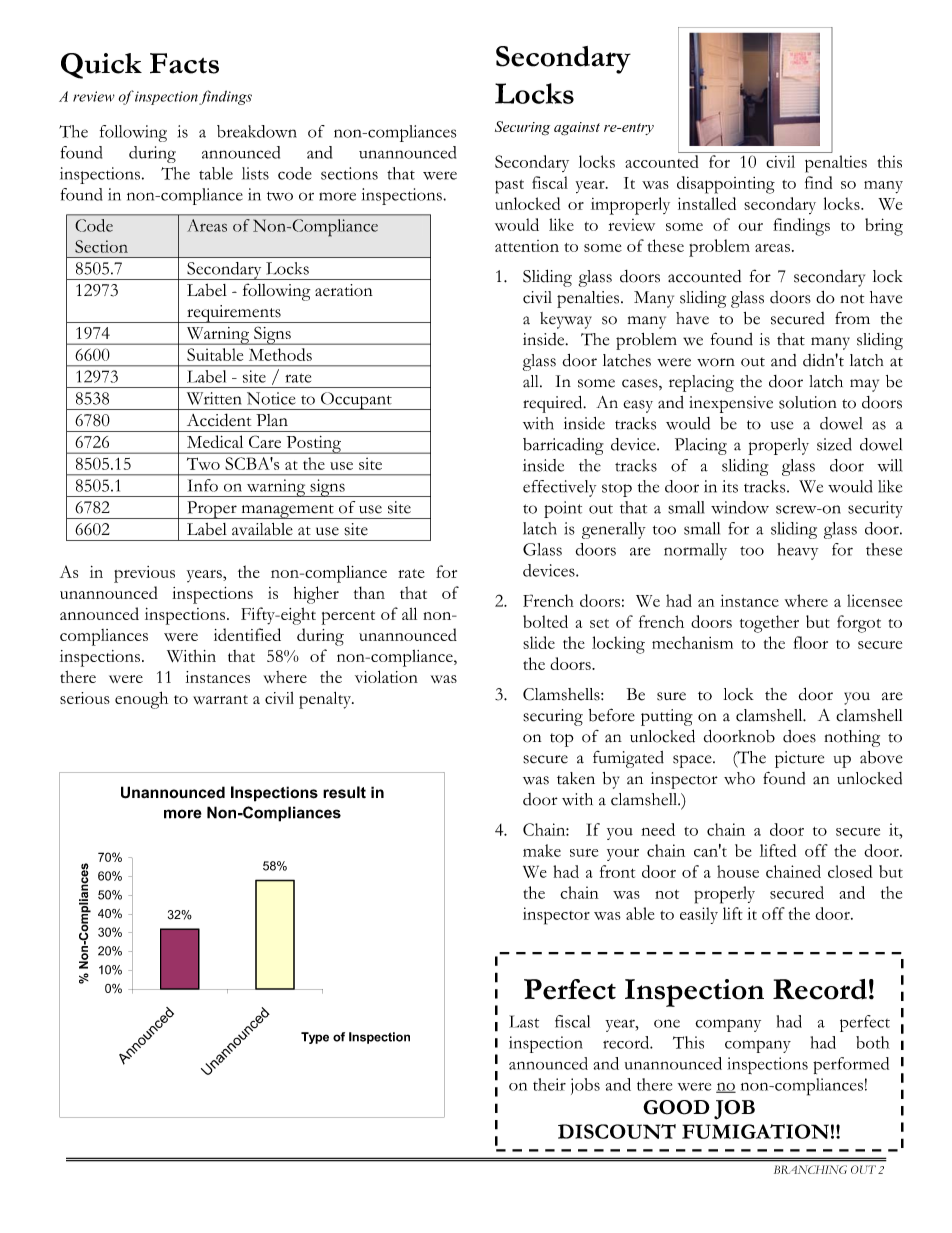 This screenshot has height=1233, width=952. What do you see at coordinates (755, 1131) in the screenshot?
I see `FUMIGATION` at bounding box center [755, 1131].
